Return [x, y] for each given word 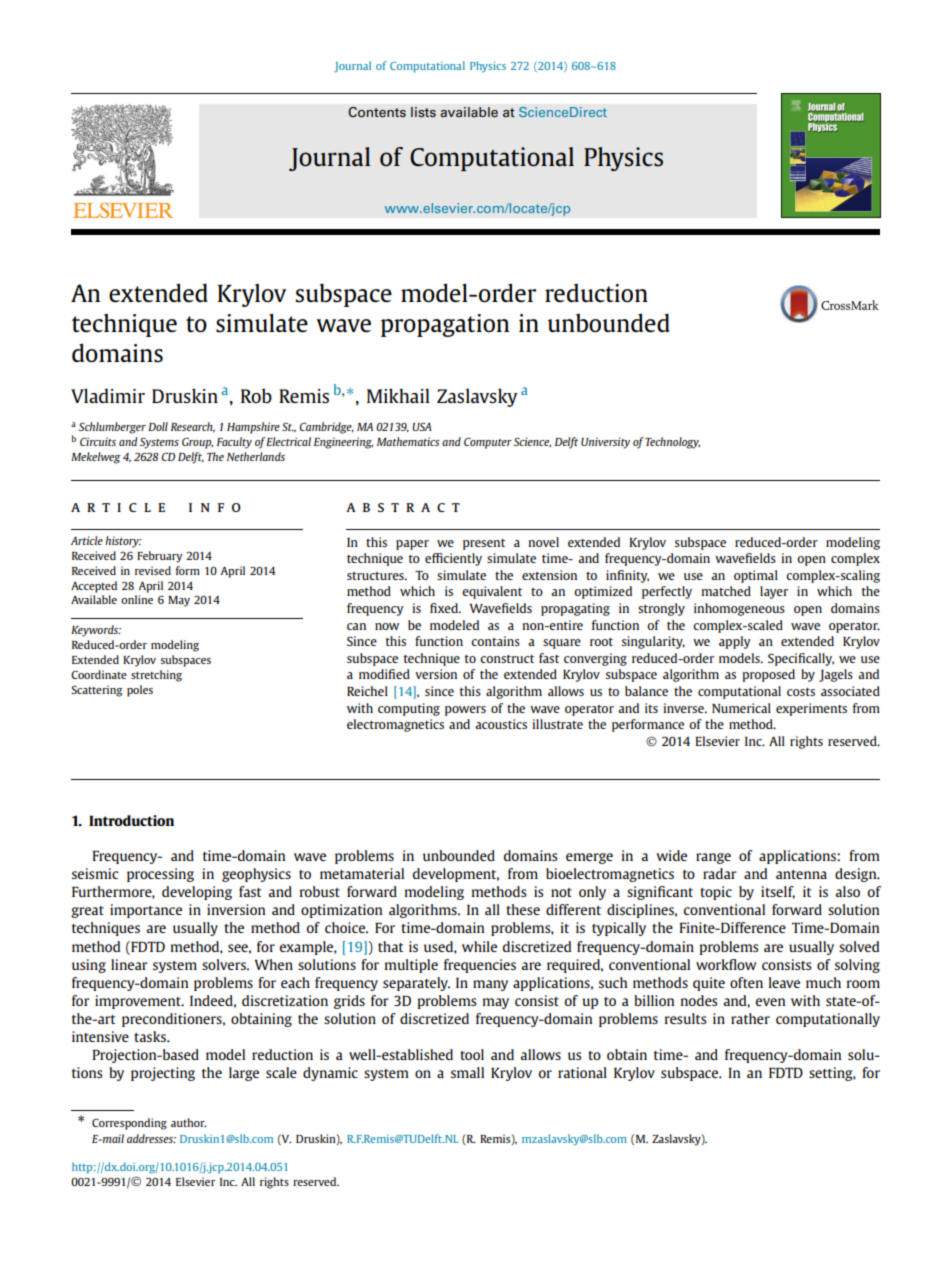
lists [423, 112]
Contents [377, 112]
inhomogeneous [739, 609]
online [137, 599]
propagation [445, 325]
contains [495, 641]
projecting [163, 1074]
